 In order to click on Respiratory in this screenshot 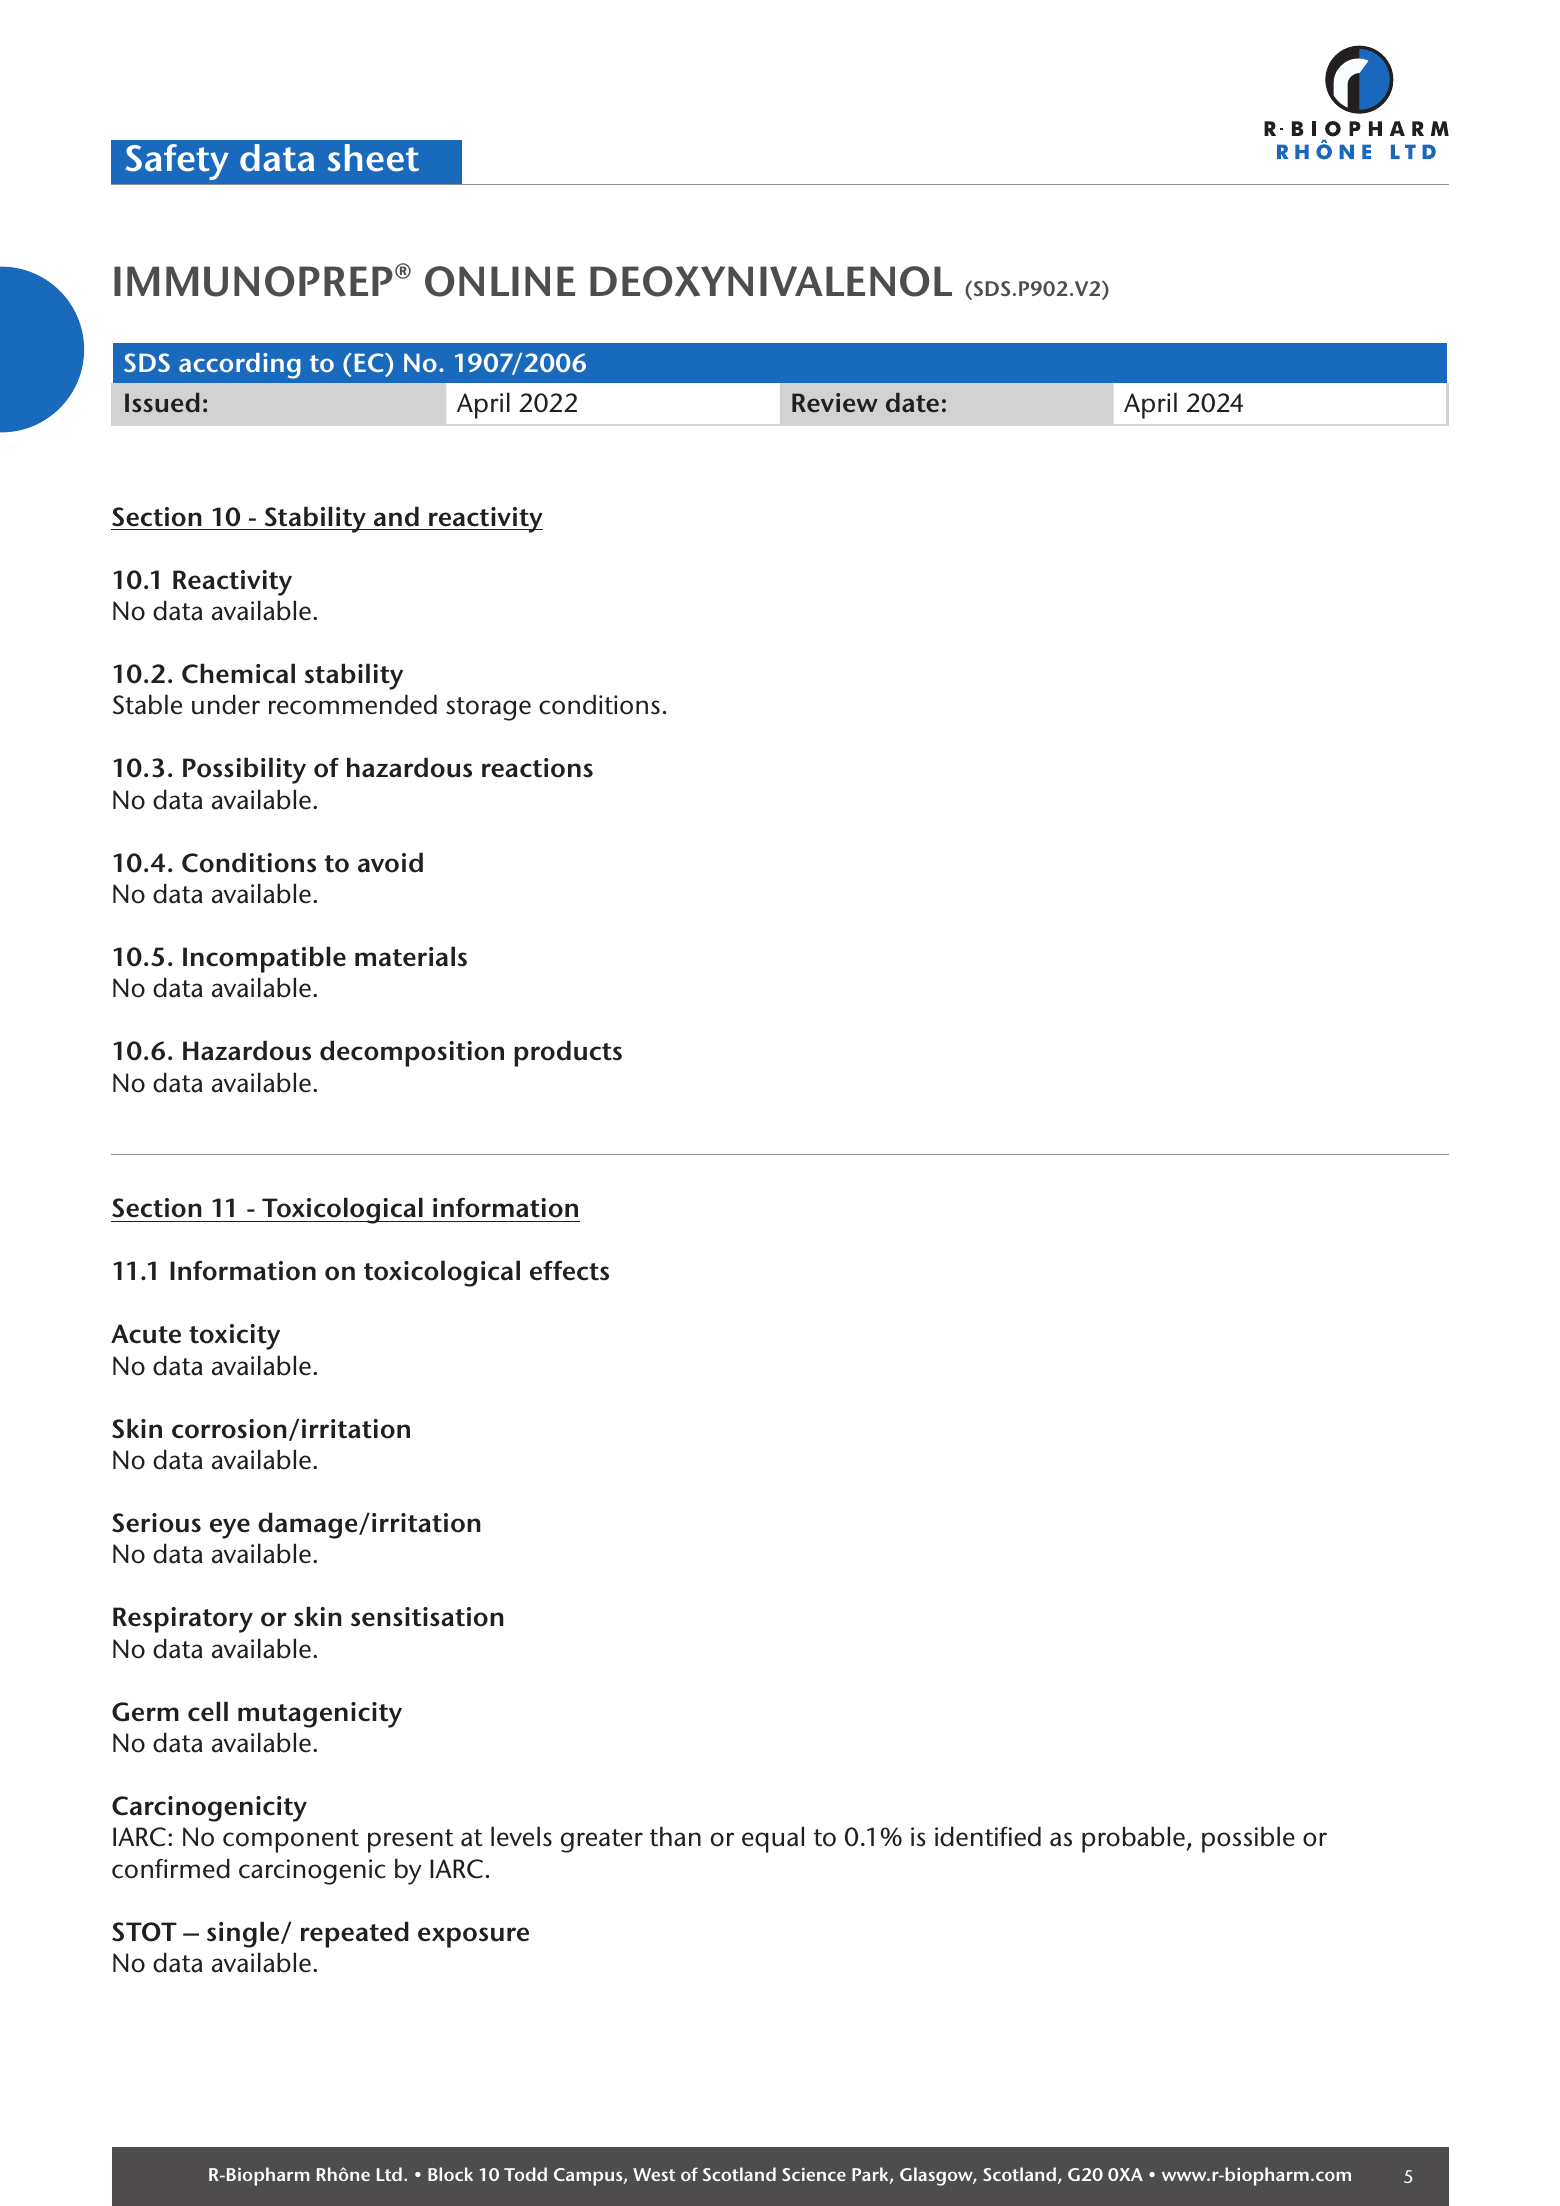, I will do `click(183, 1620)`.
